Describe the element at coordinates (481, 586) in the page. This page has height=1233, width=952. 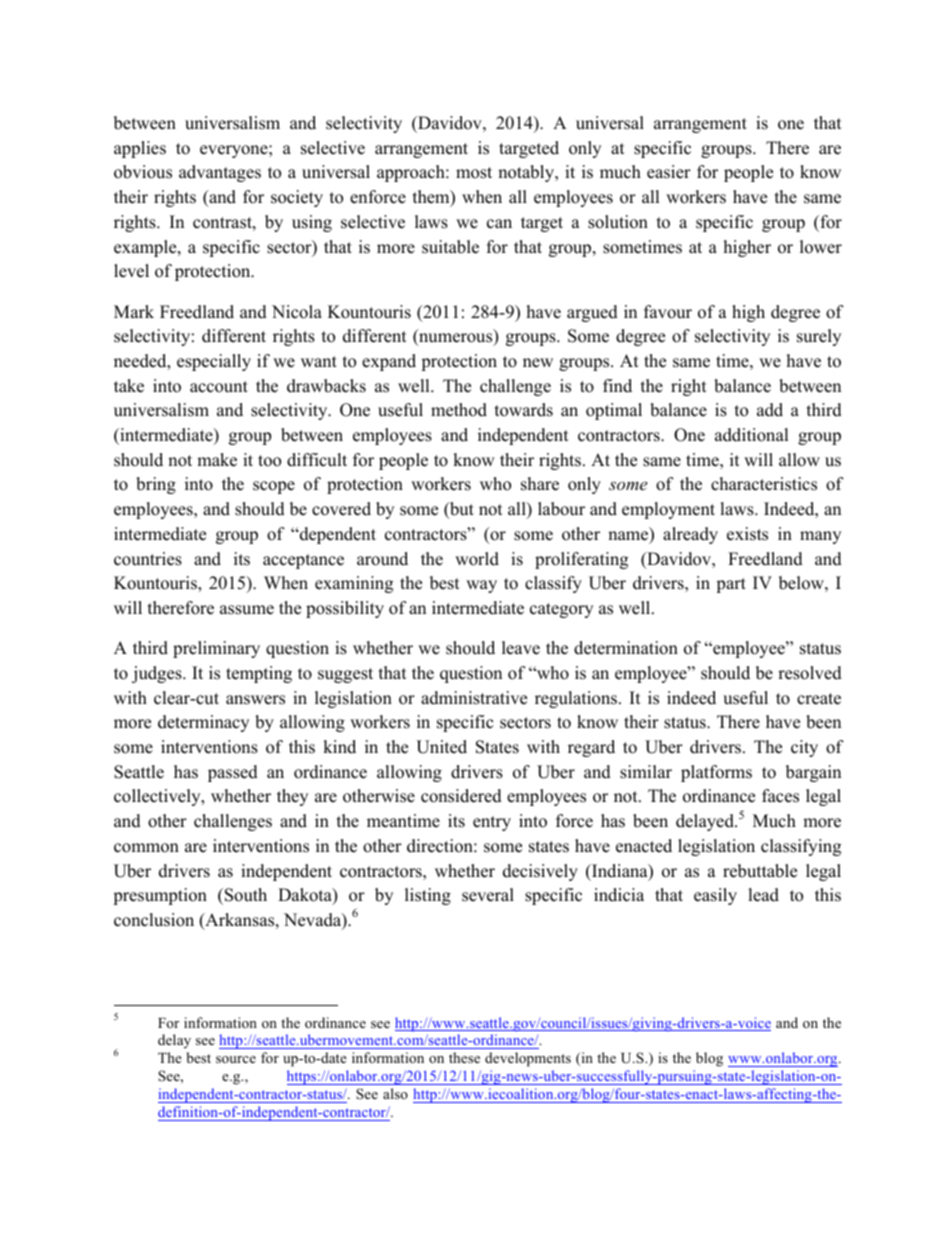
I see `way` at that location.
